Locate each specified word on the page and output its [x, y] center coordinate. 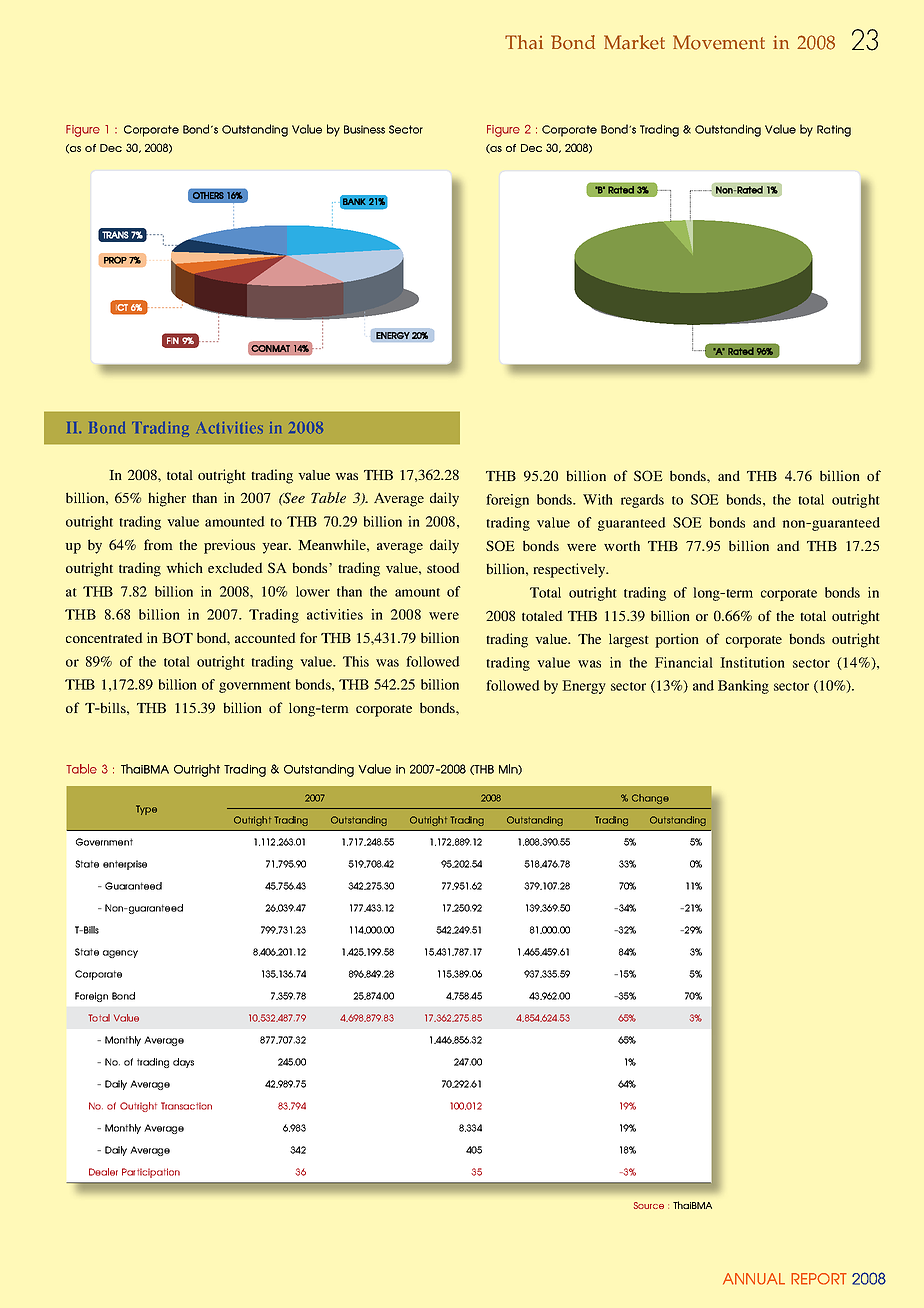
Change [650, 799]
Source [649, 1205]
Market [634, 42]
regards [642, 501]
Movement [719, 42]
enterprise [125, 865]
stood [443, 567]
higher [167, 499]
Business [364, 129]
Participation [151, 1173]
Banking [743, 687]
